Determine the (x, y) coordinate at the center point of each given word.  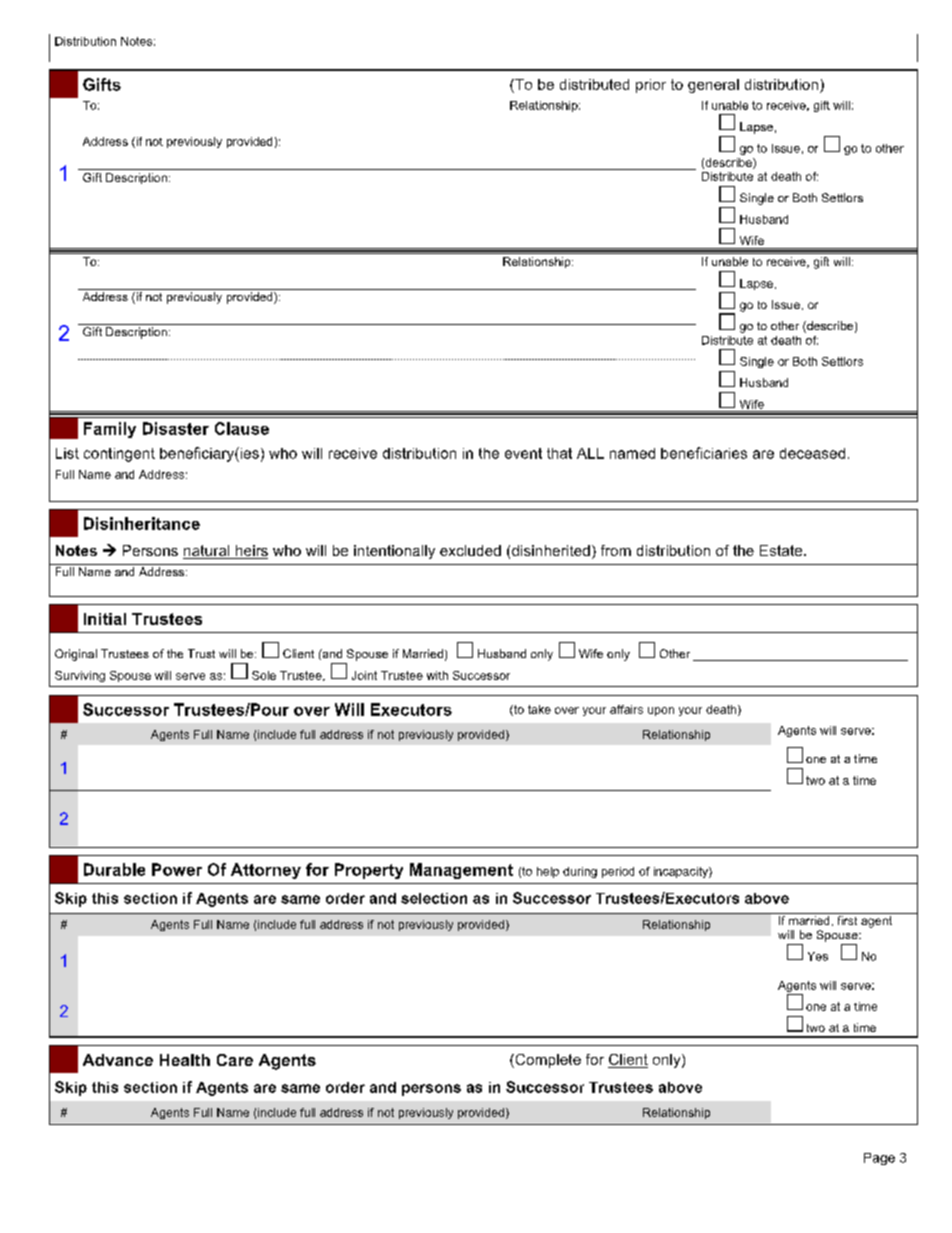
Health (185, 1060)
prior (651, 86)
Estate (782, 550)
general (713, 86)
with (437, 675)
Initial (105, 619)
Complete (547, 1061)
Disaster (176, 428)
